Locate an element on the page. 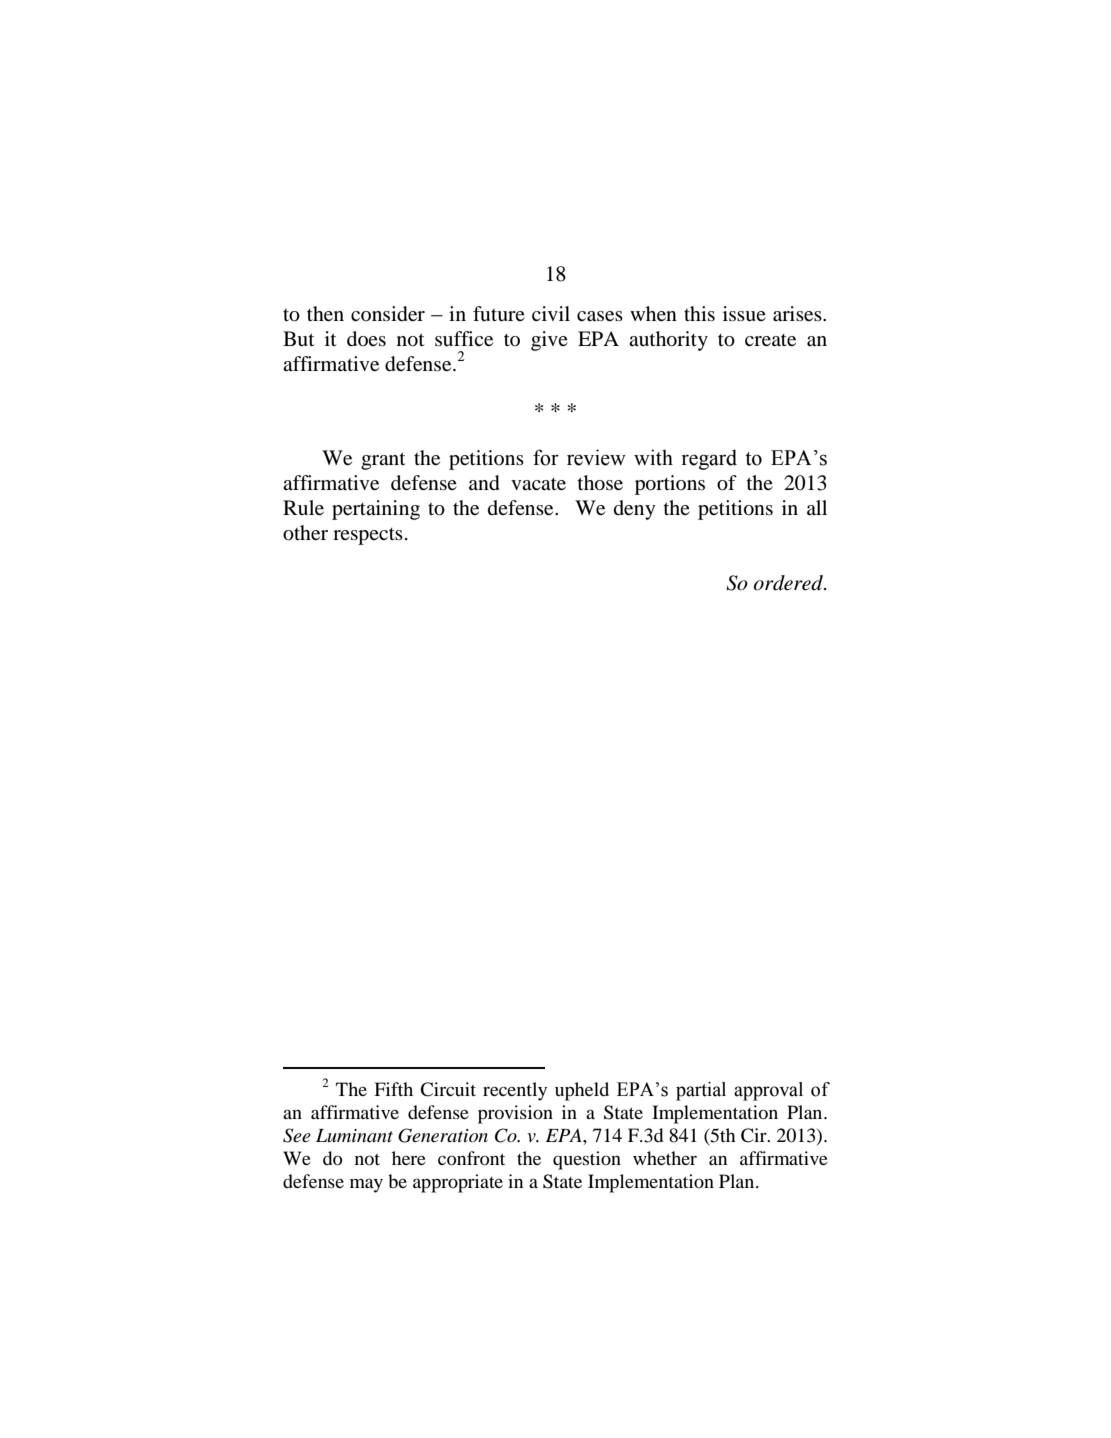 Image resolution: width=1111 pixels, height=1438 pixels. may is located at coordinates (366, 1186).
